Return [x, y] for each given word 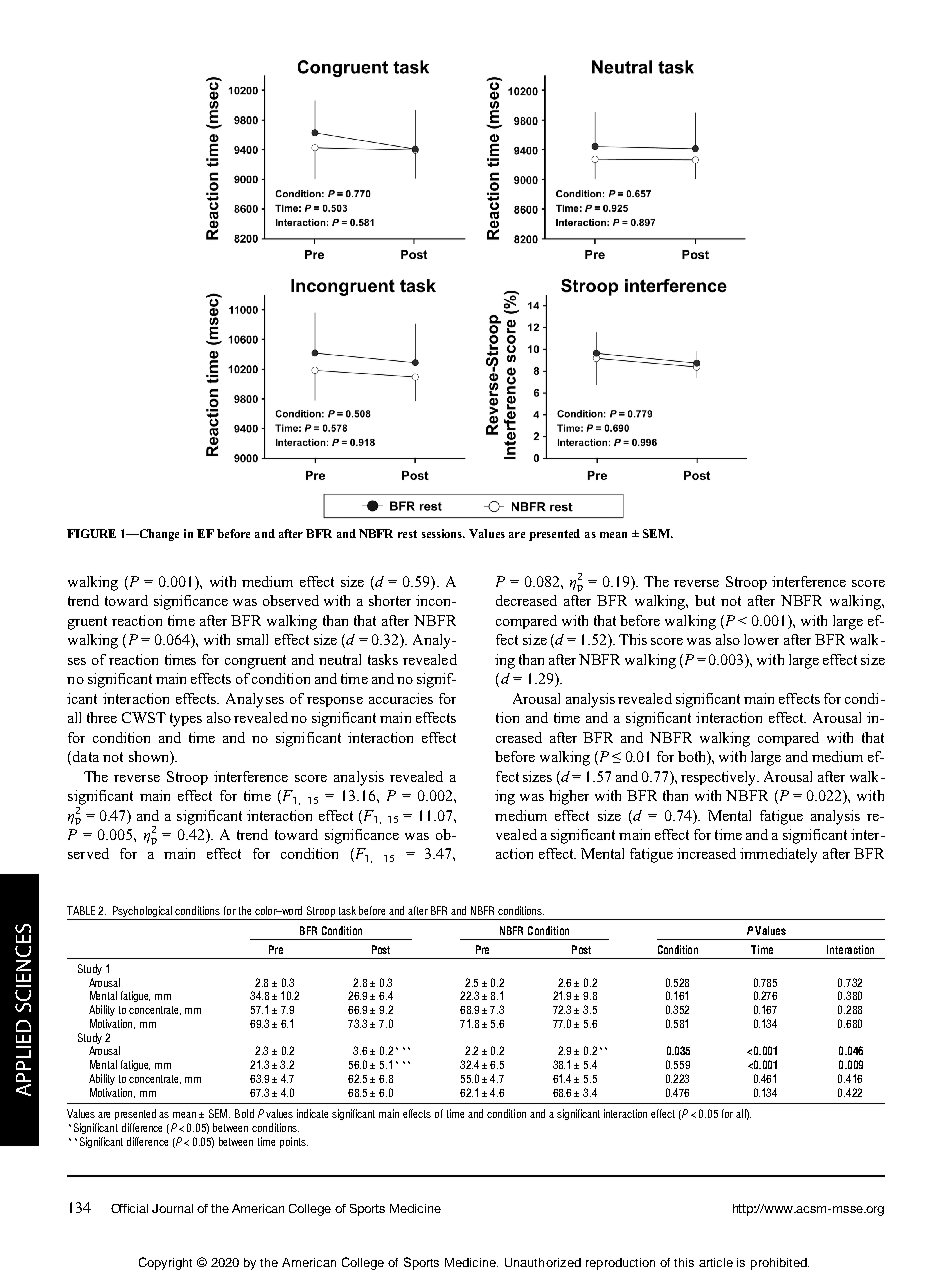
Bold [244, 1113]
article [716, 1262]
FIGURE [91, 533]
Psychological [142, 911]
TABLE [81, 910]
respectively [720, 778]
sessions [443, 533]
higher [569, 797]
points [294, 1142]
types [186, 720]
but [705, 600]
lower [761, 639]
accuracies [401, 698]
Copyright [165, 1263]
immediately [778, 855]
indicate [312, 1113]
